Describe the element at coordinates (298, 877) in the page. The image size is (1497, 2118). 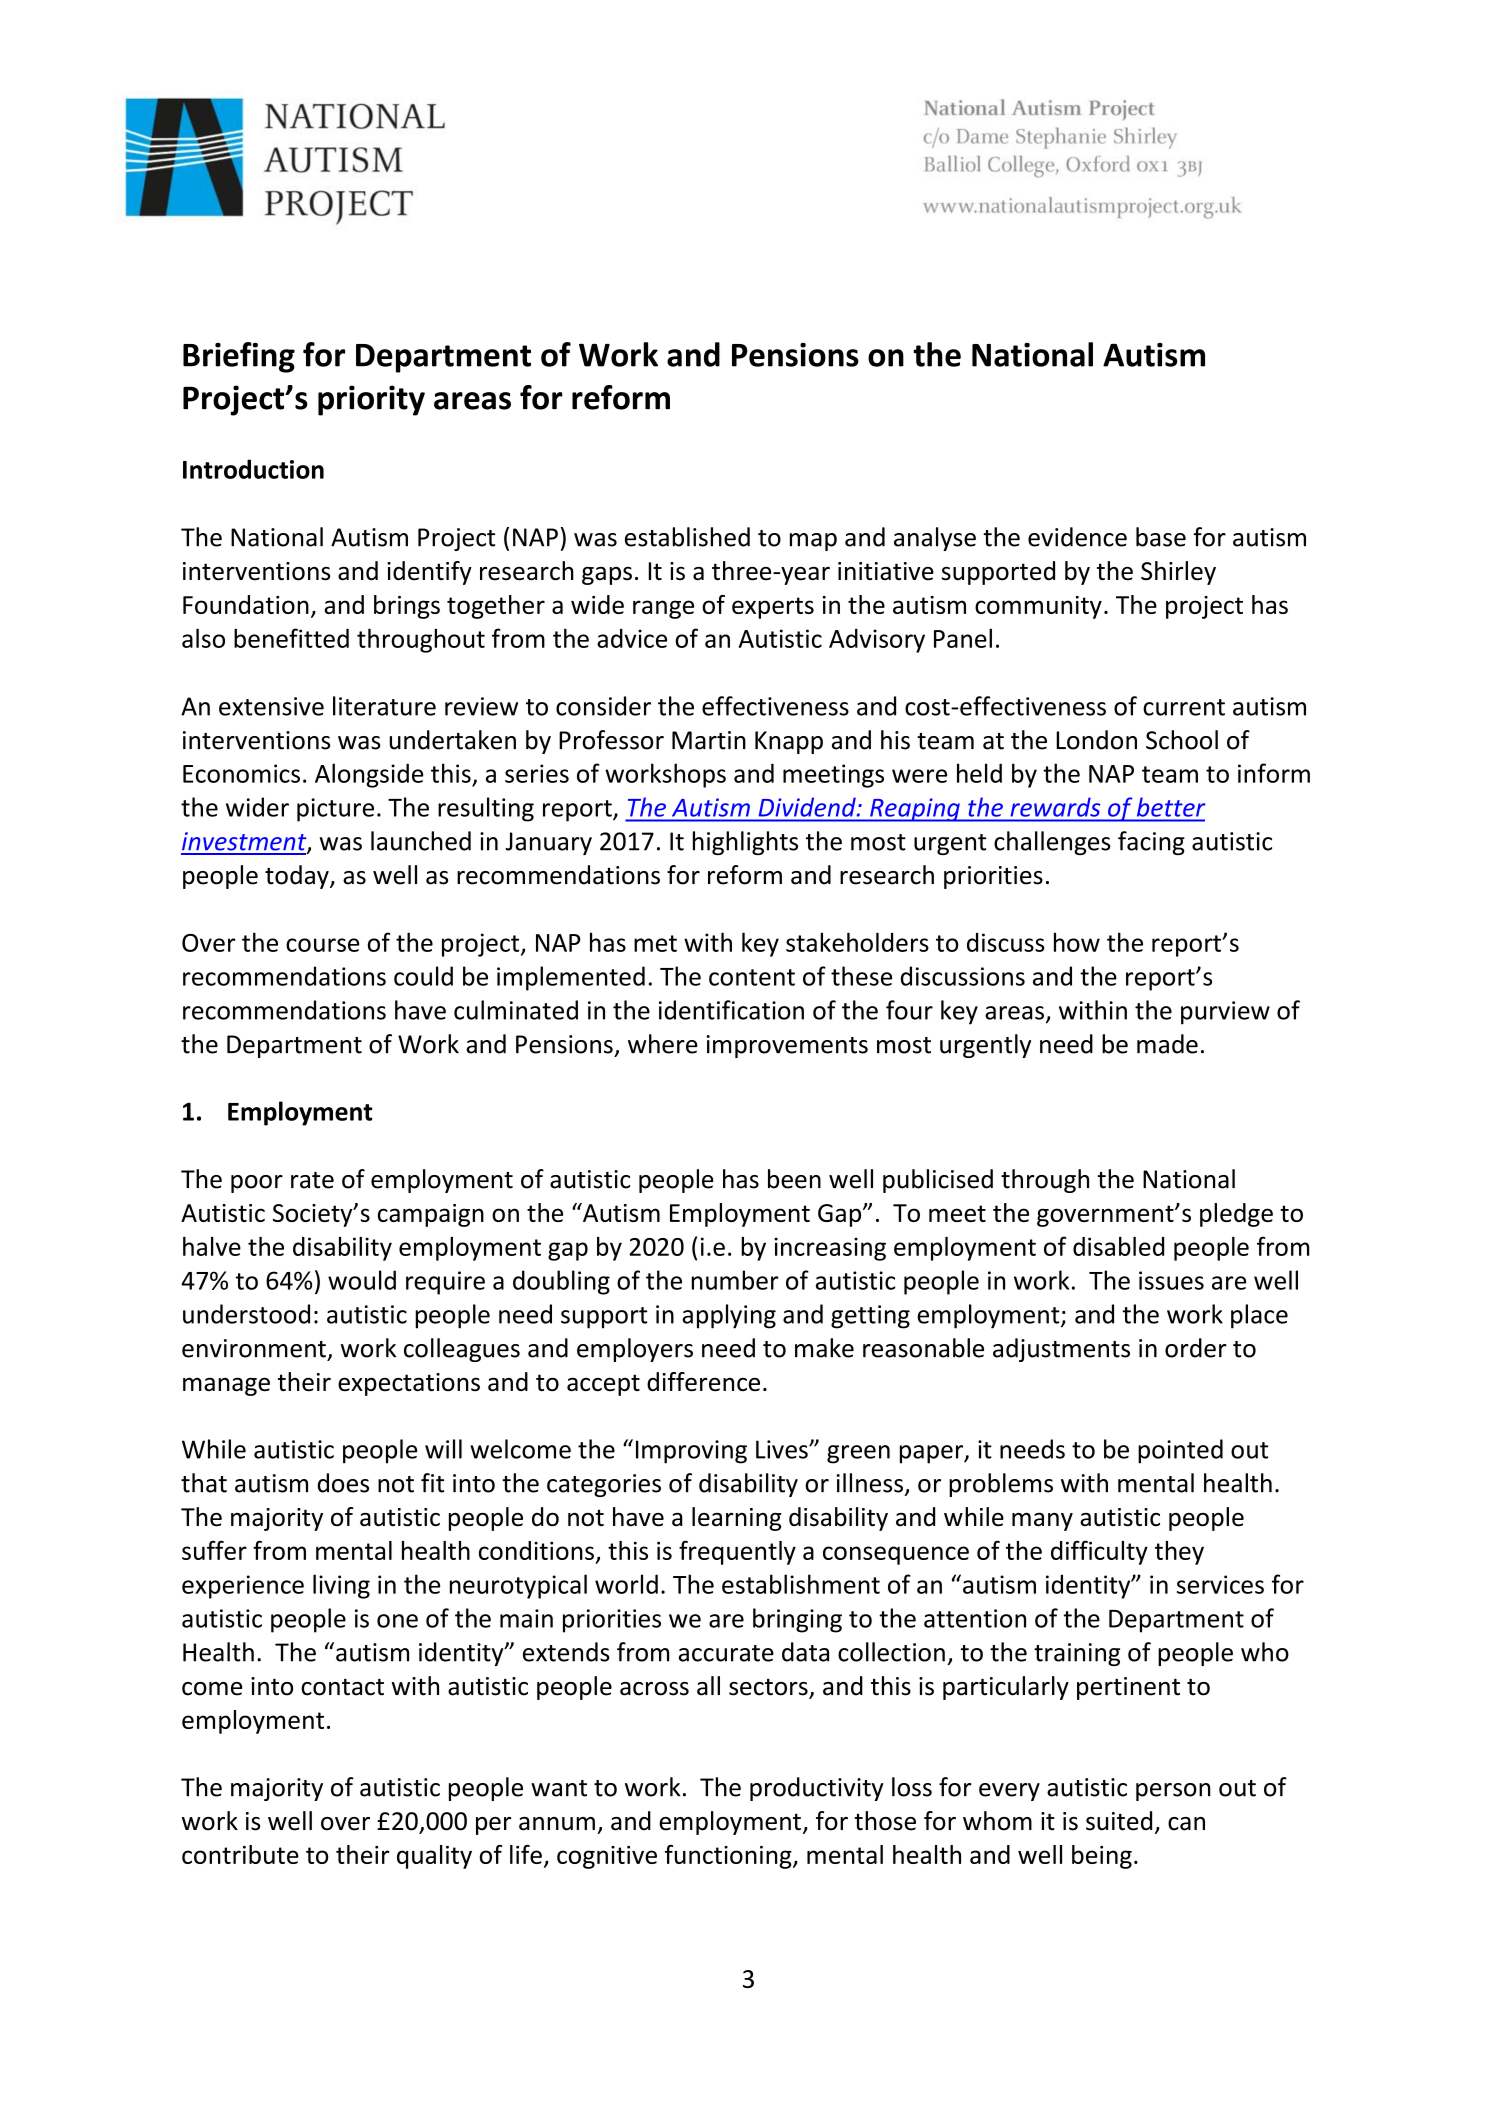
I see `today` at that location.
